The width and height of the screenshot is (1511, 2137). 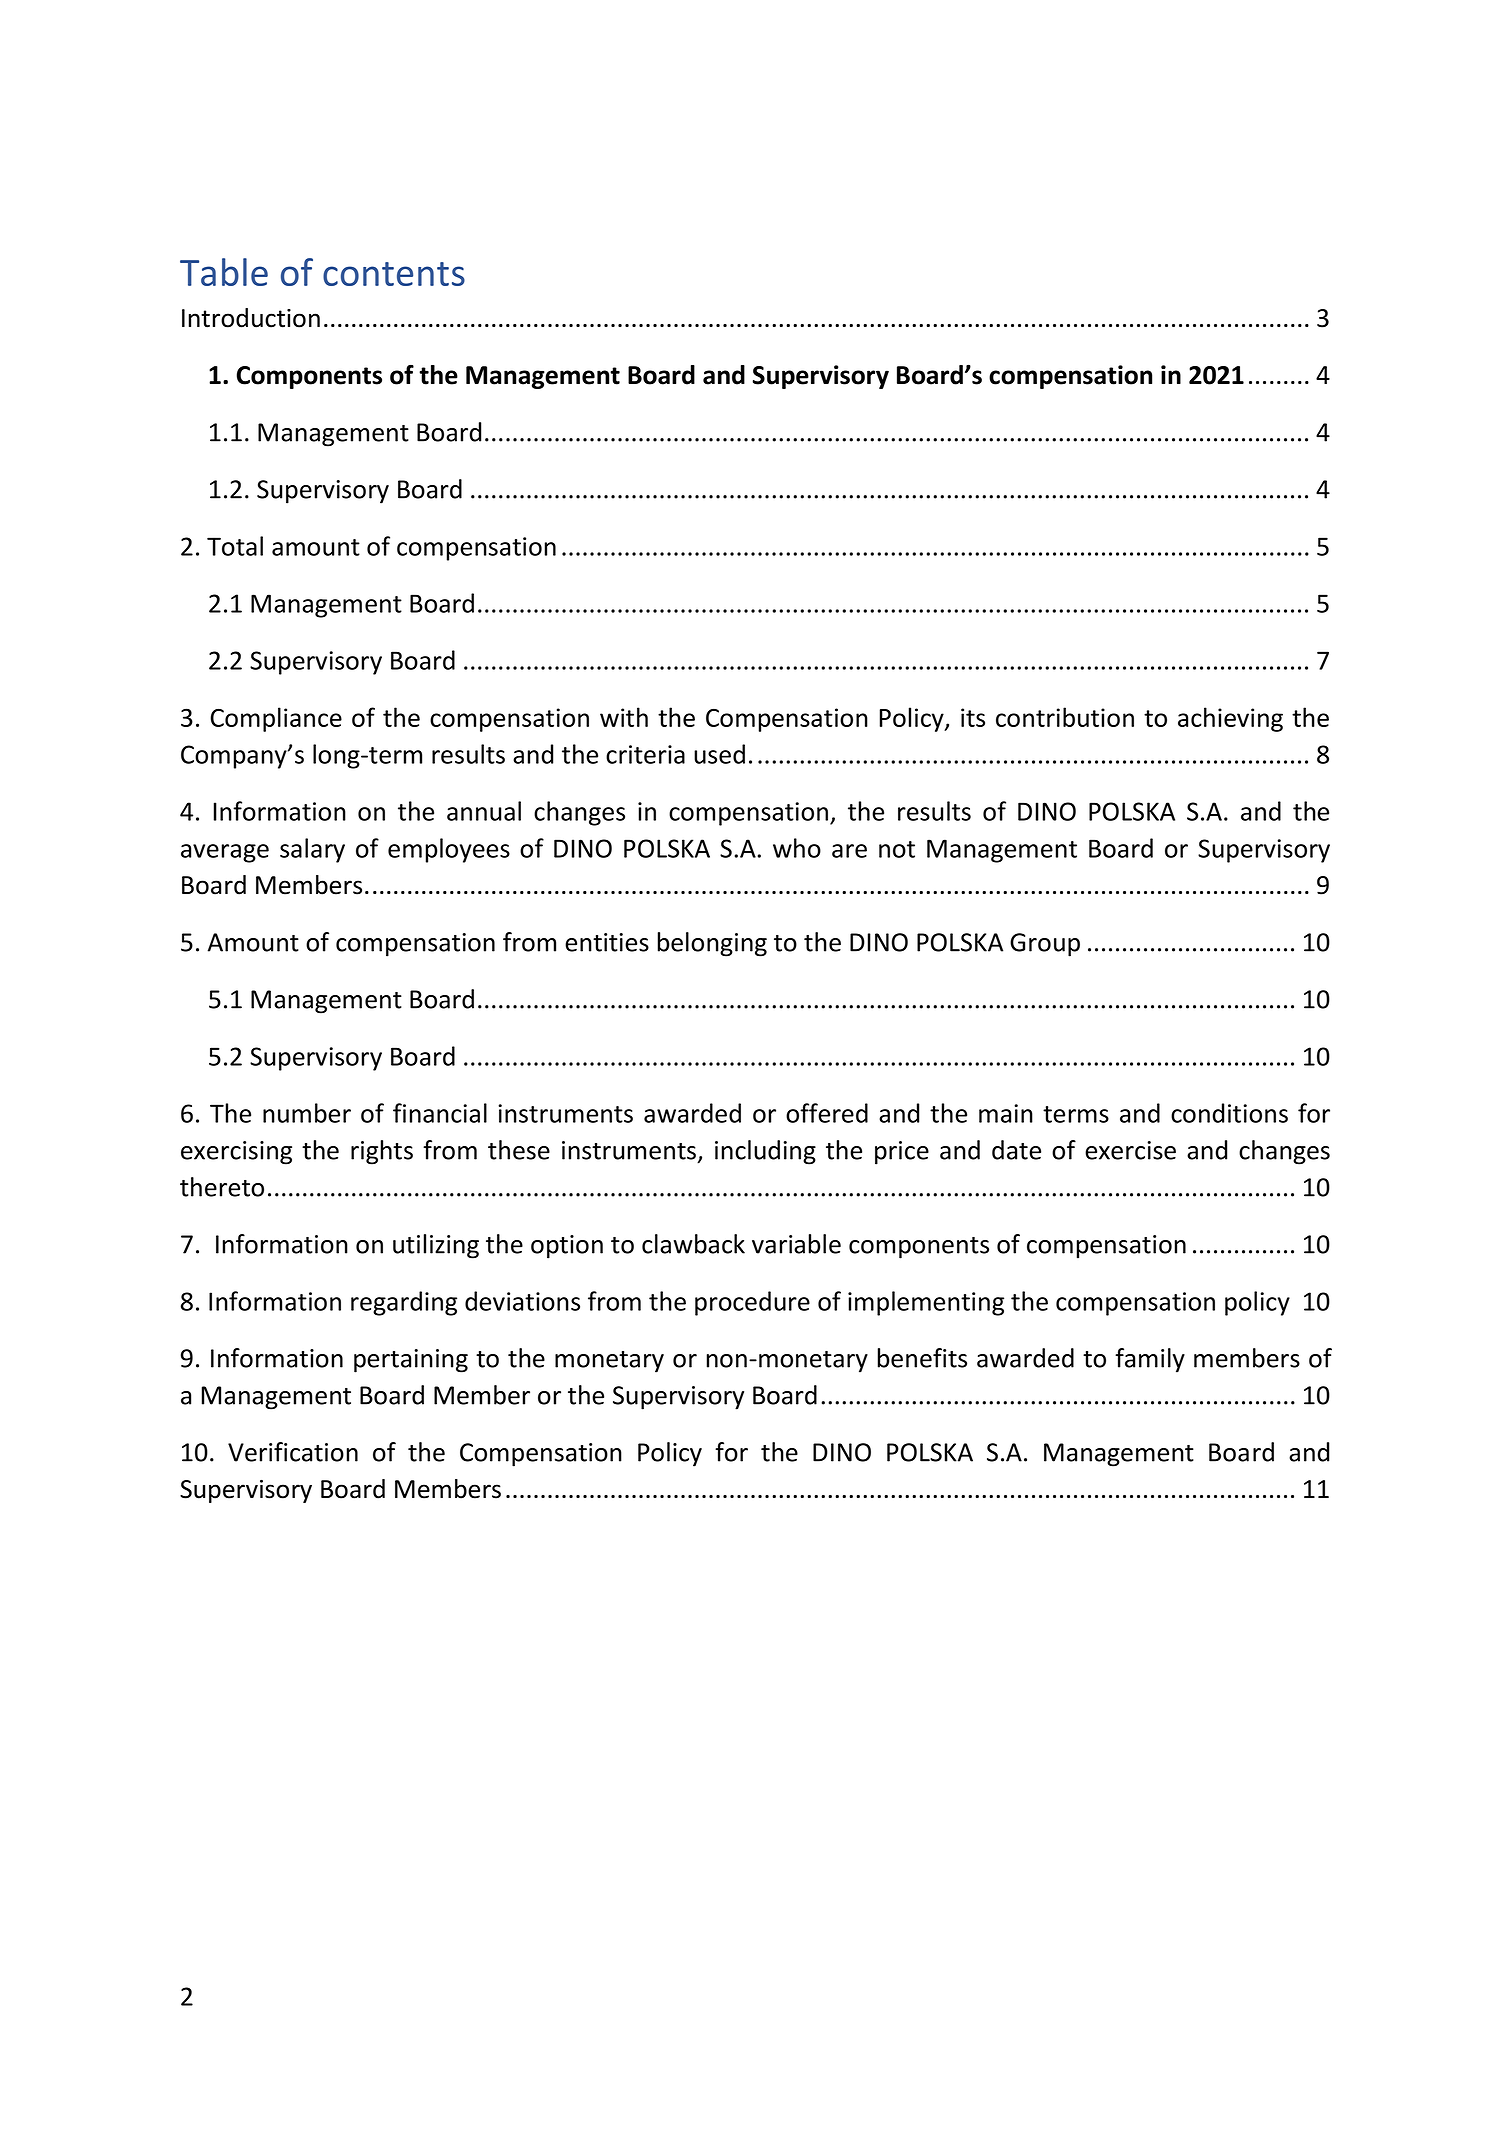 What do you see at coordinates (624, 717) in the screenshot?
I see `with` at bounding box center [624, 717].
